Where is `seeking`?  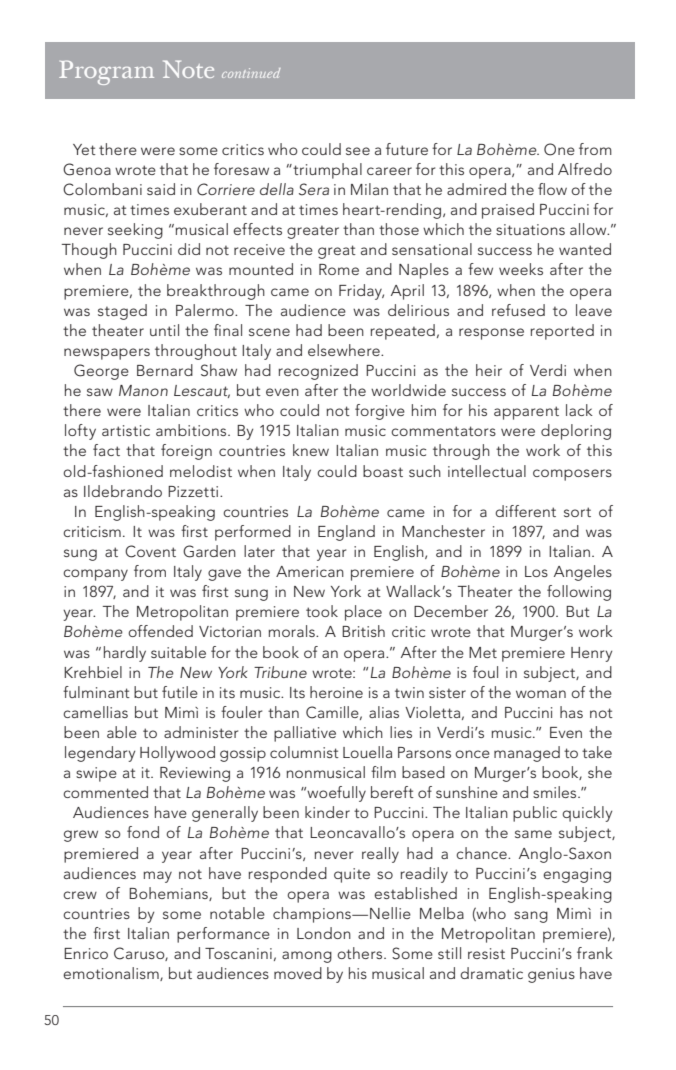 seeking is located at coordinates (135, 231).
